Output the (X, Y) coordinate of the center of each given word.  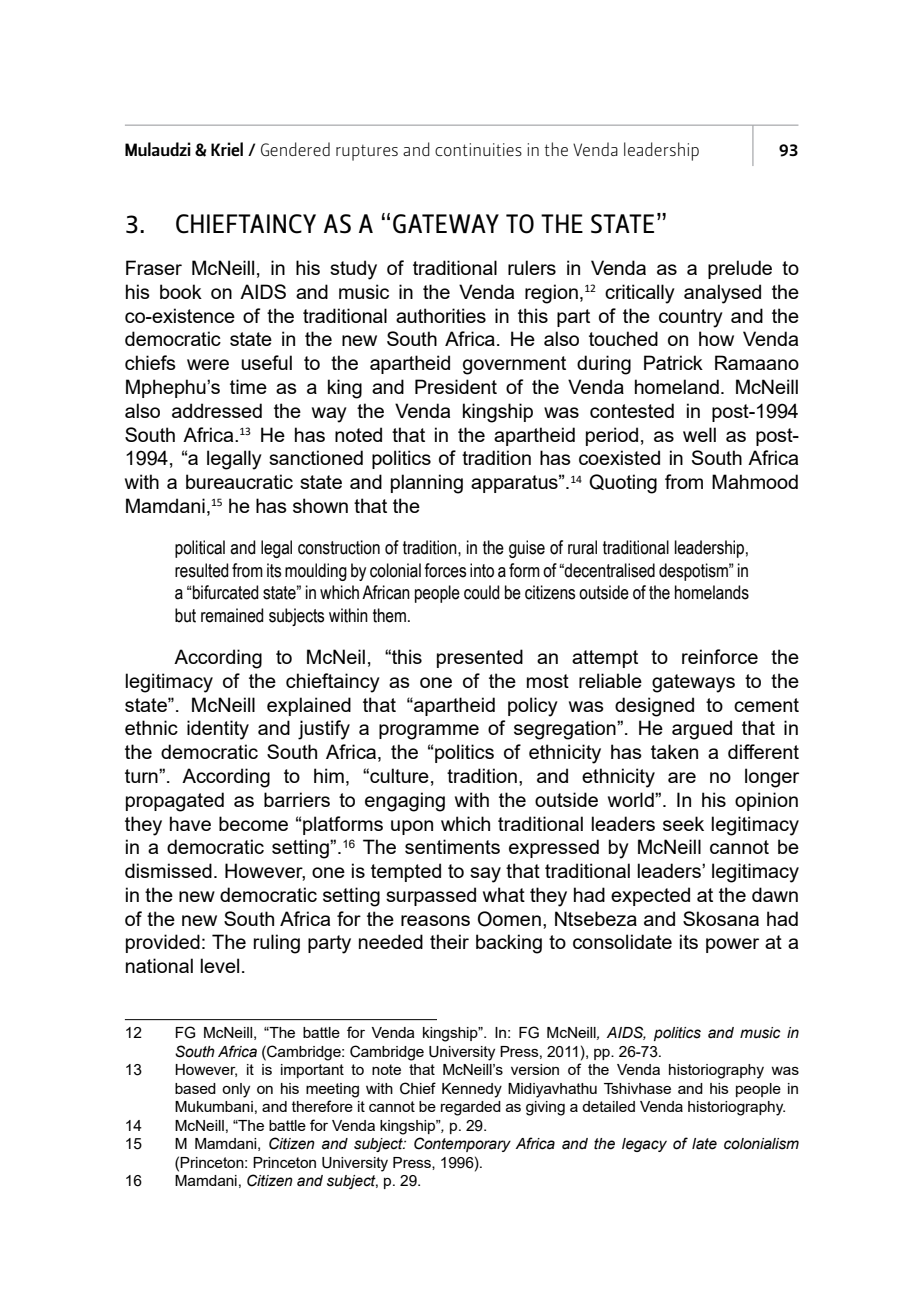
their (449, 941)
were (208, 364)
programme (429, 732)
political (200, 549)
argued (702, 730)
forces (445, 570)
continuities (478, 149)
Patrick (673, 362)
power (732, 945)
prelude (740, 269)
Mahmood (755, 481)
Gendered (295, 149)
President (456, 386)
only (236, 1090)
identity (218, 730)
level (219, 965)
